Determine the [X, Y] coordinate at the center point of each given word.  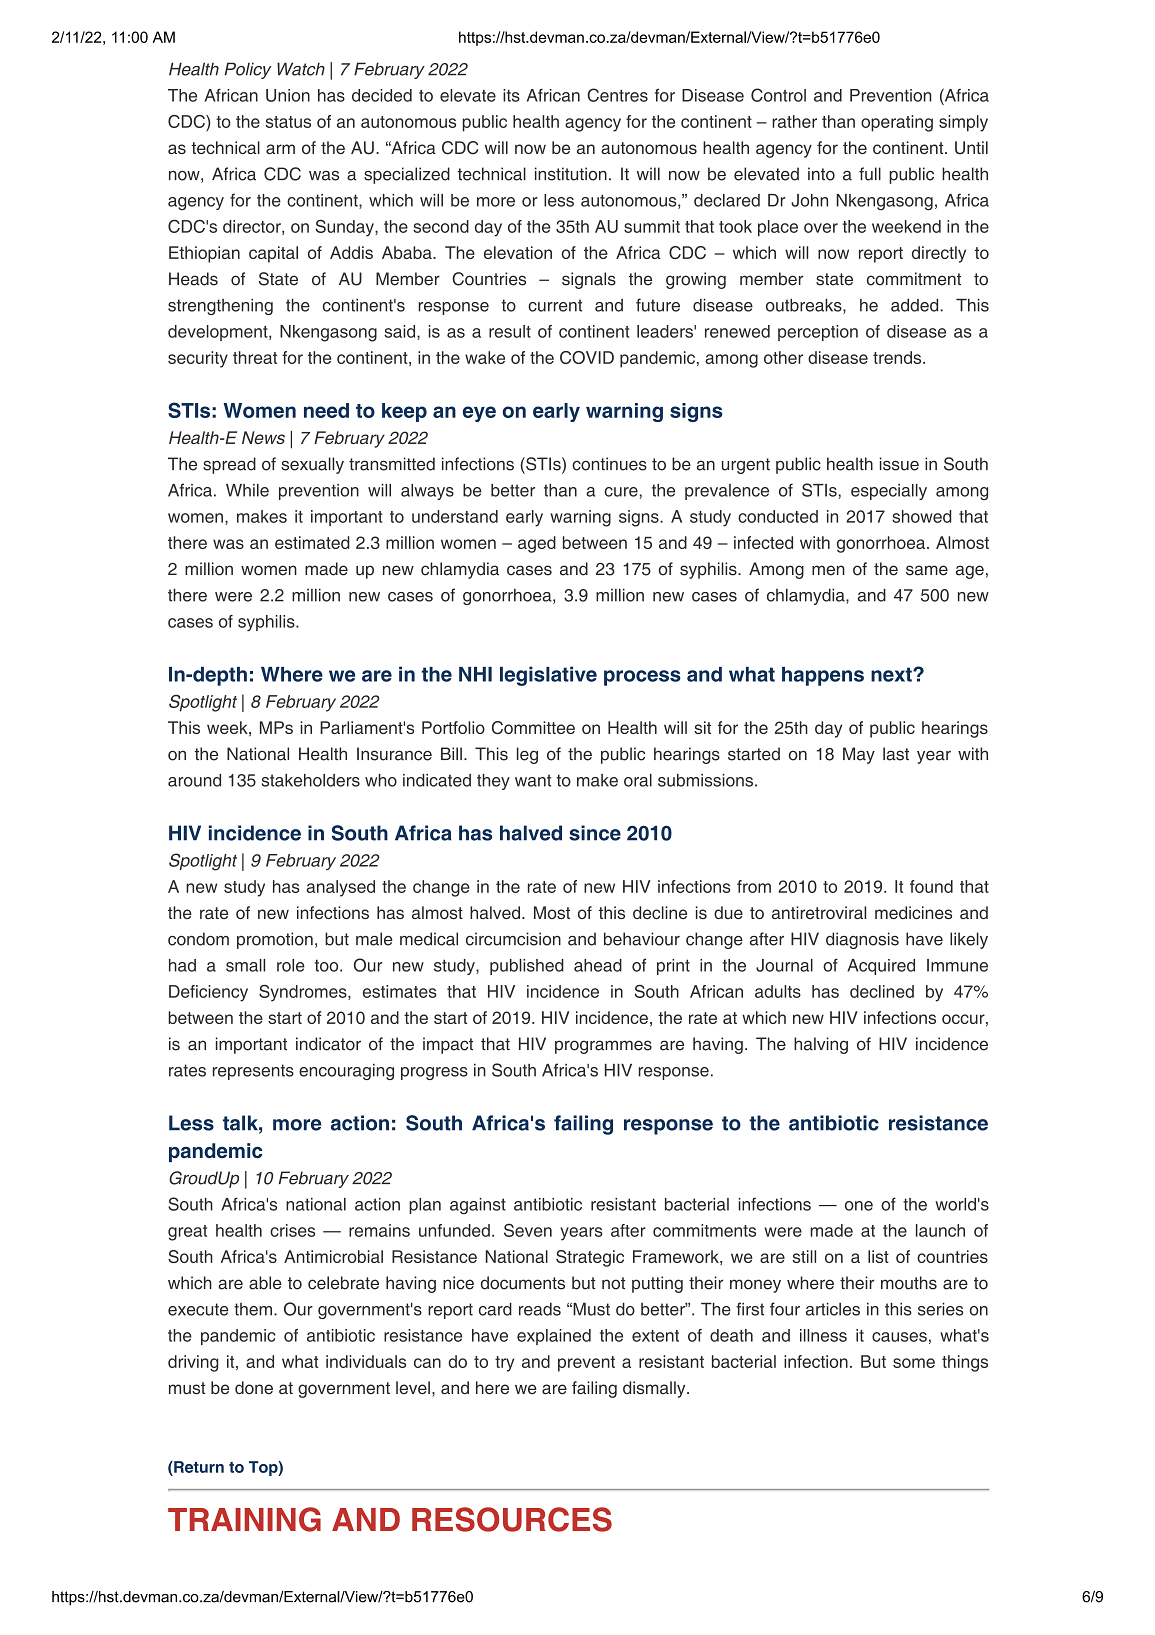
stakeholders [311, 780]
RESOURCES [512, 1519]
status [288, 122]
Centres [617, 95]
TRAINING [244, 1519]
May [859, 755]
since [595, 833]
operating [897, 123]
